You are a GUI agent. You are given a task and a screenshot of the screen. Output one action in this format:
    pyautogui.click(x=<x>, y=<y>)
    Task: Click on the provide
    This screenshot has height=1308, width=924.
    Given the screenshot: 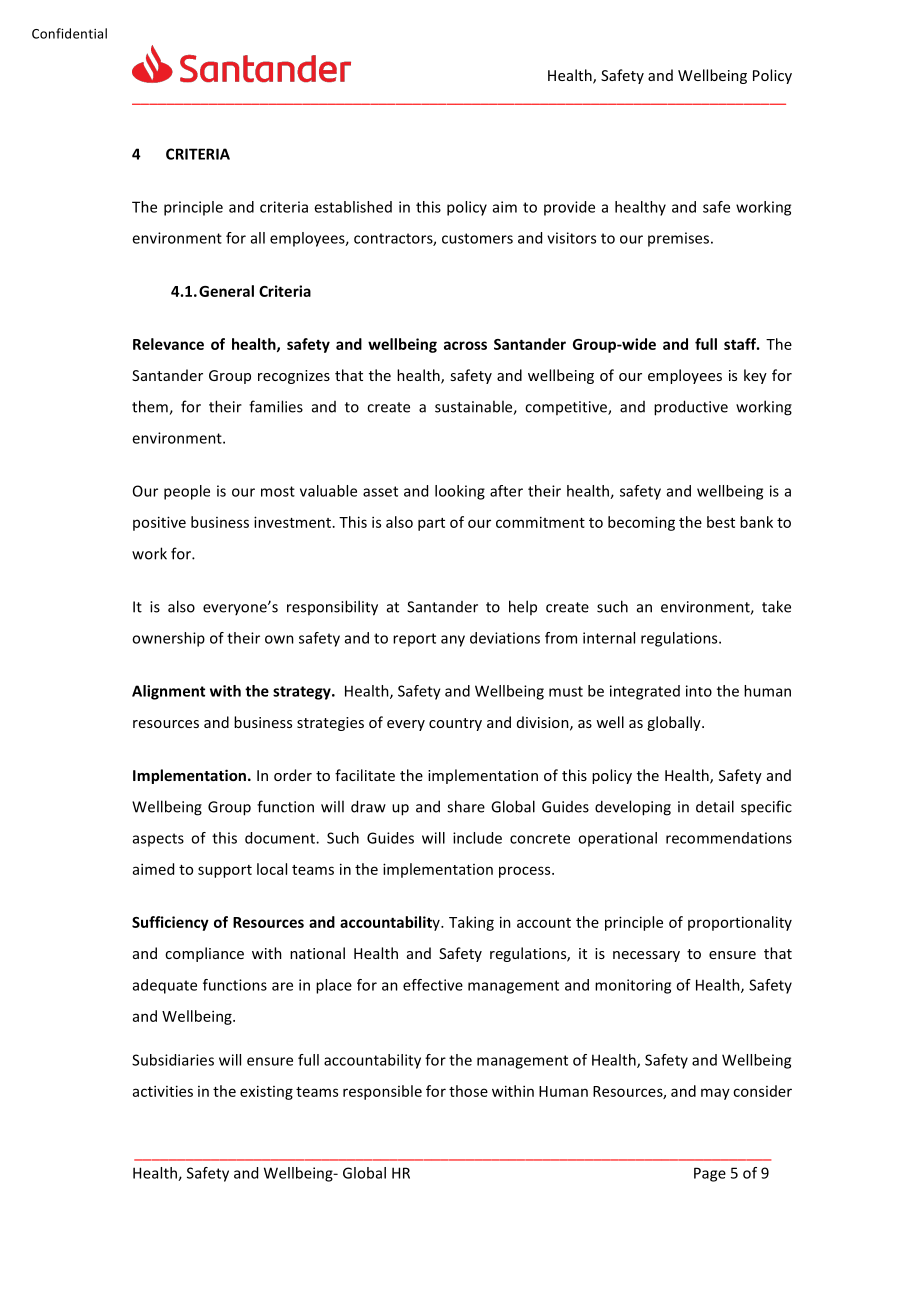 What is the action you would take?
    pyautogui.click(x=569, y=208)
